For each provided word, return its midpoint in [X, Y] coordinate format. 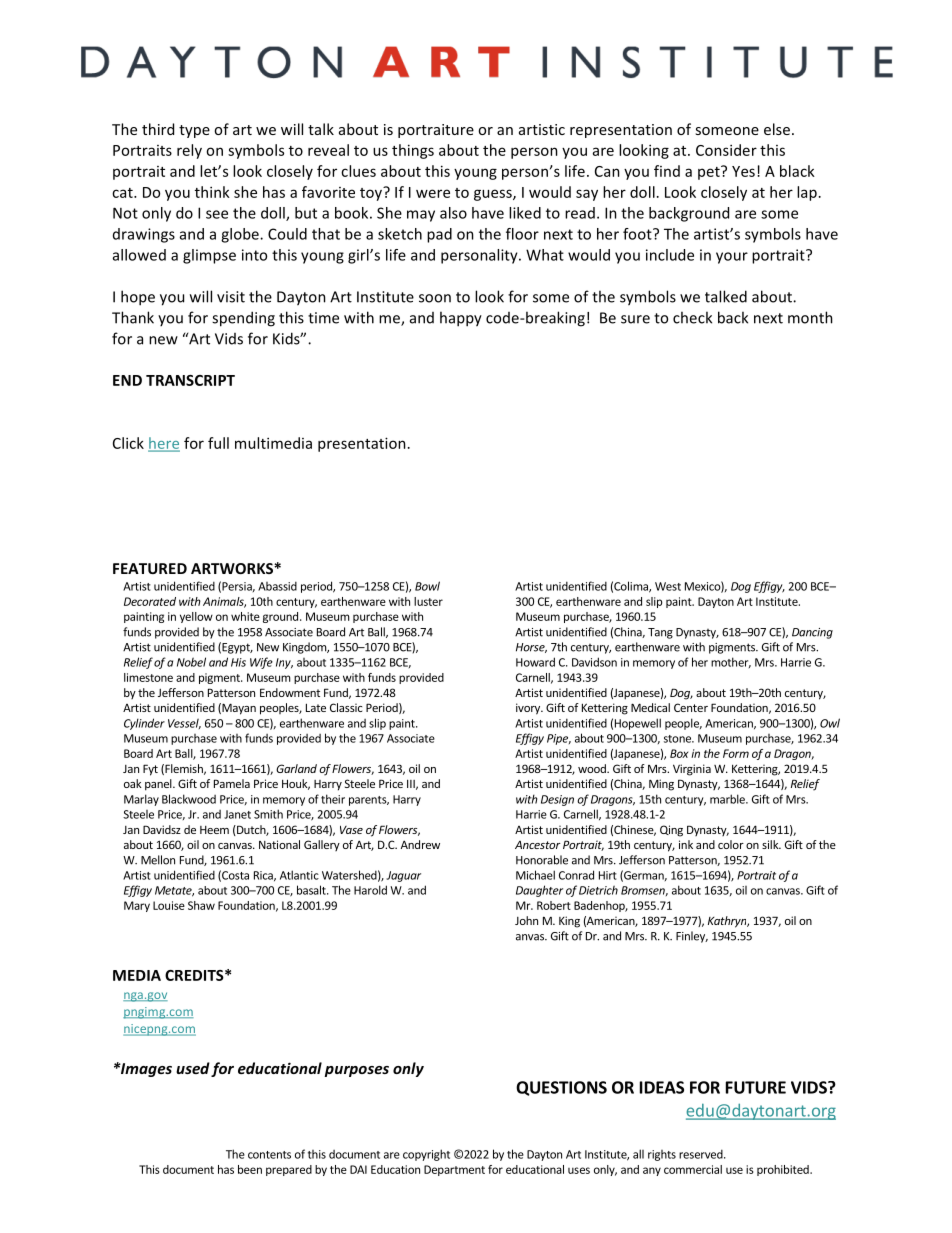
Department [454, 1170]
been [250, 1169]
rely [189, 151]
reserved [702, 1154]
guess [494, 195]
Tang [660, 633]
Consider [726, 150]
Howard [535, 662]
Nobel [191, 662]
